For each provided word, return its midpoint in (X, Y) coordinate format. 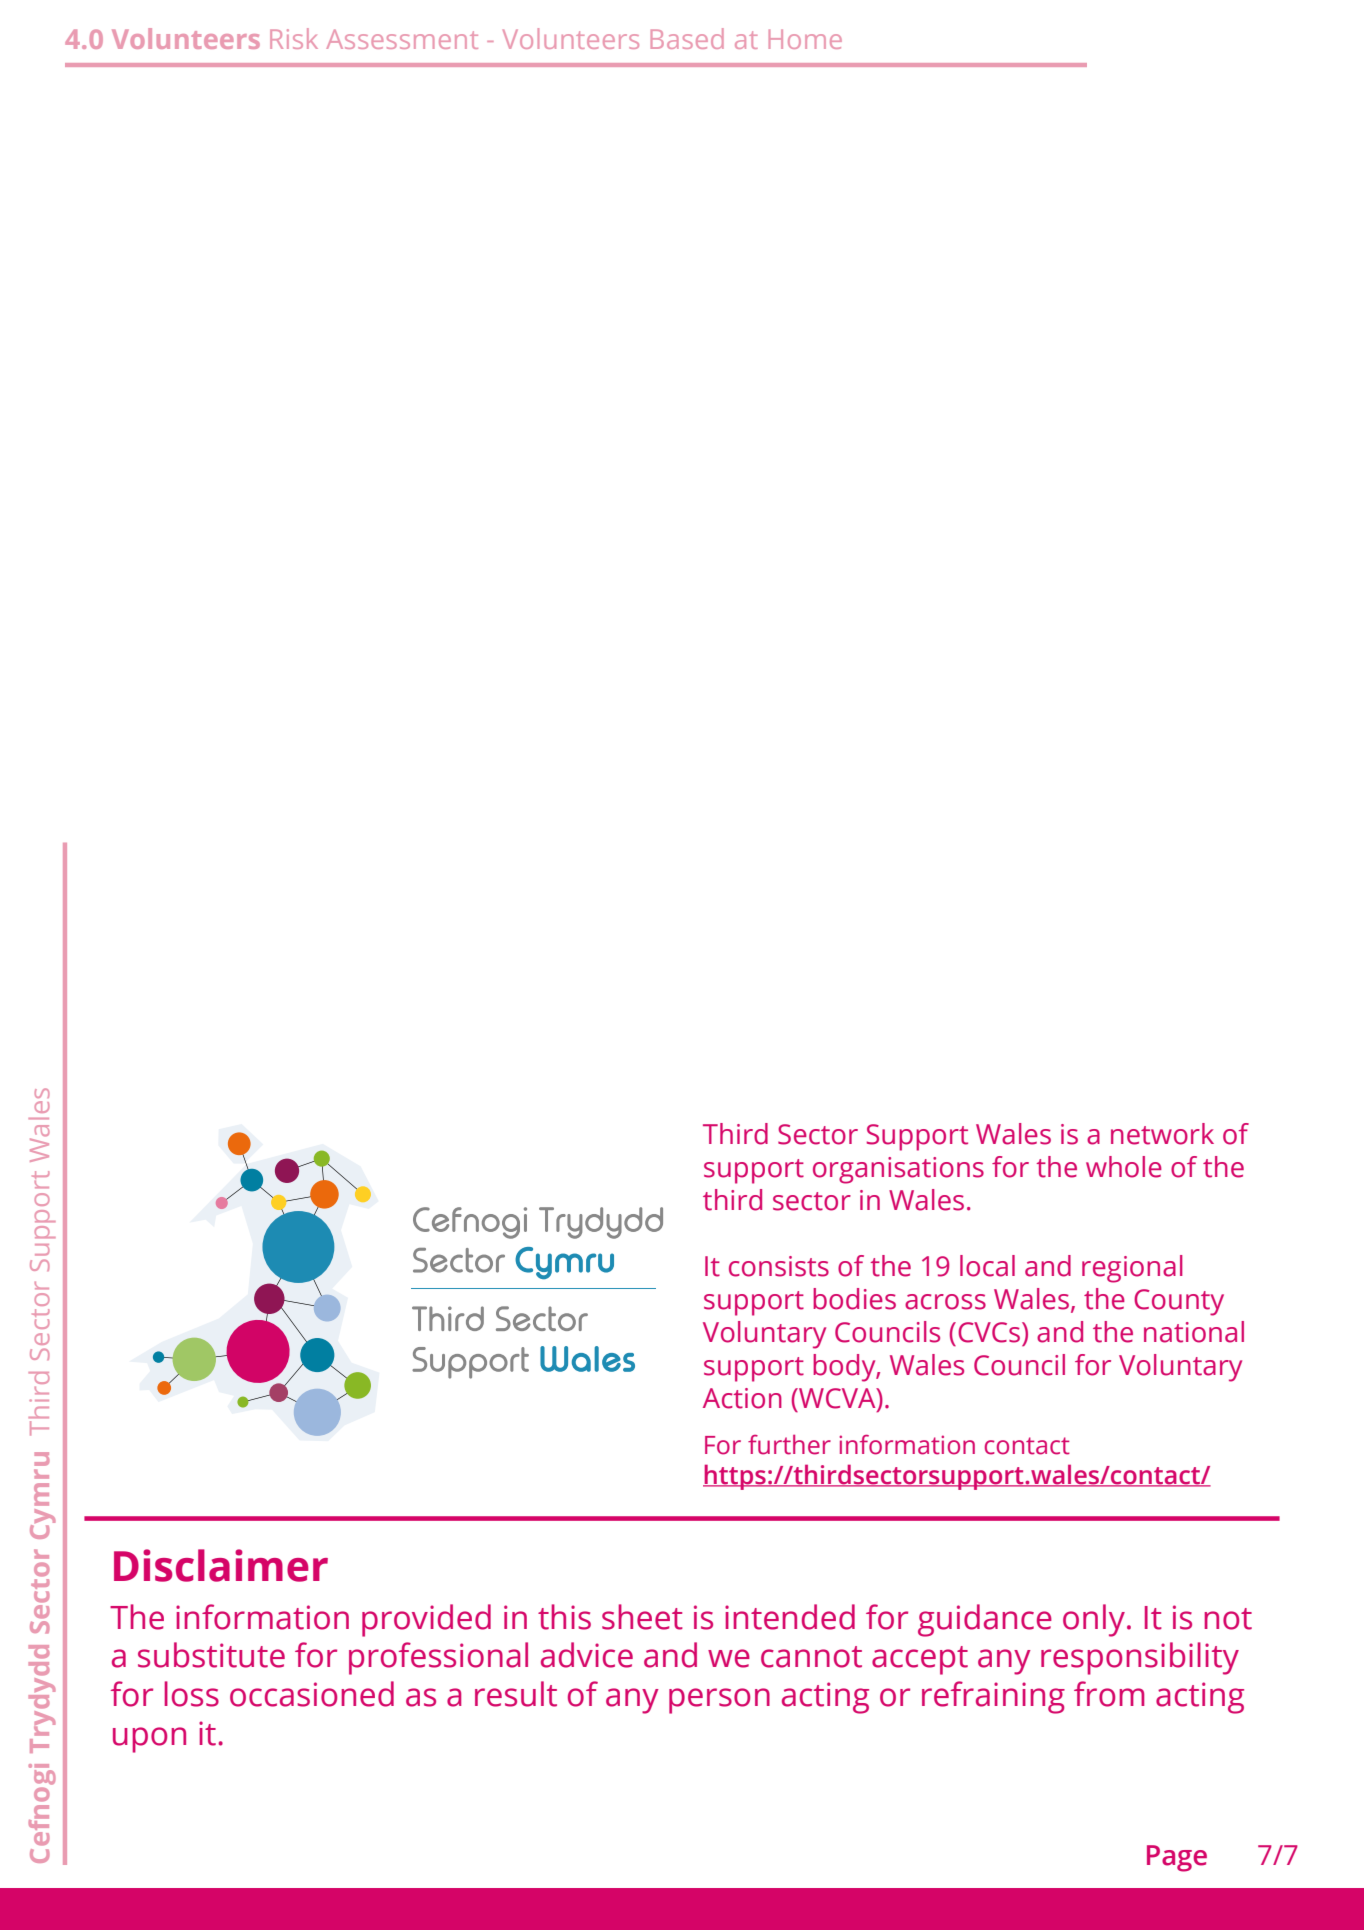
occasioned (312, 1694)
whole (1124, 1167)
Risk (294, 38)
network (1162, 1134)
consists (779, 1266)
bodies (854, 1299)
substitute (211, 1655)
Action (742, 1398)
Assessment (402, 39)
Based (687, 38)
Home (805, 39)
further (789, 1444)
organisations (898, 1170)
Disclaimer (221, 1565)
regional (1132, 1269)
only (1094, 1620)
